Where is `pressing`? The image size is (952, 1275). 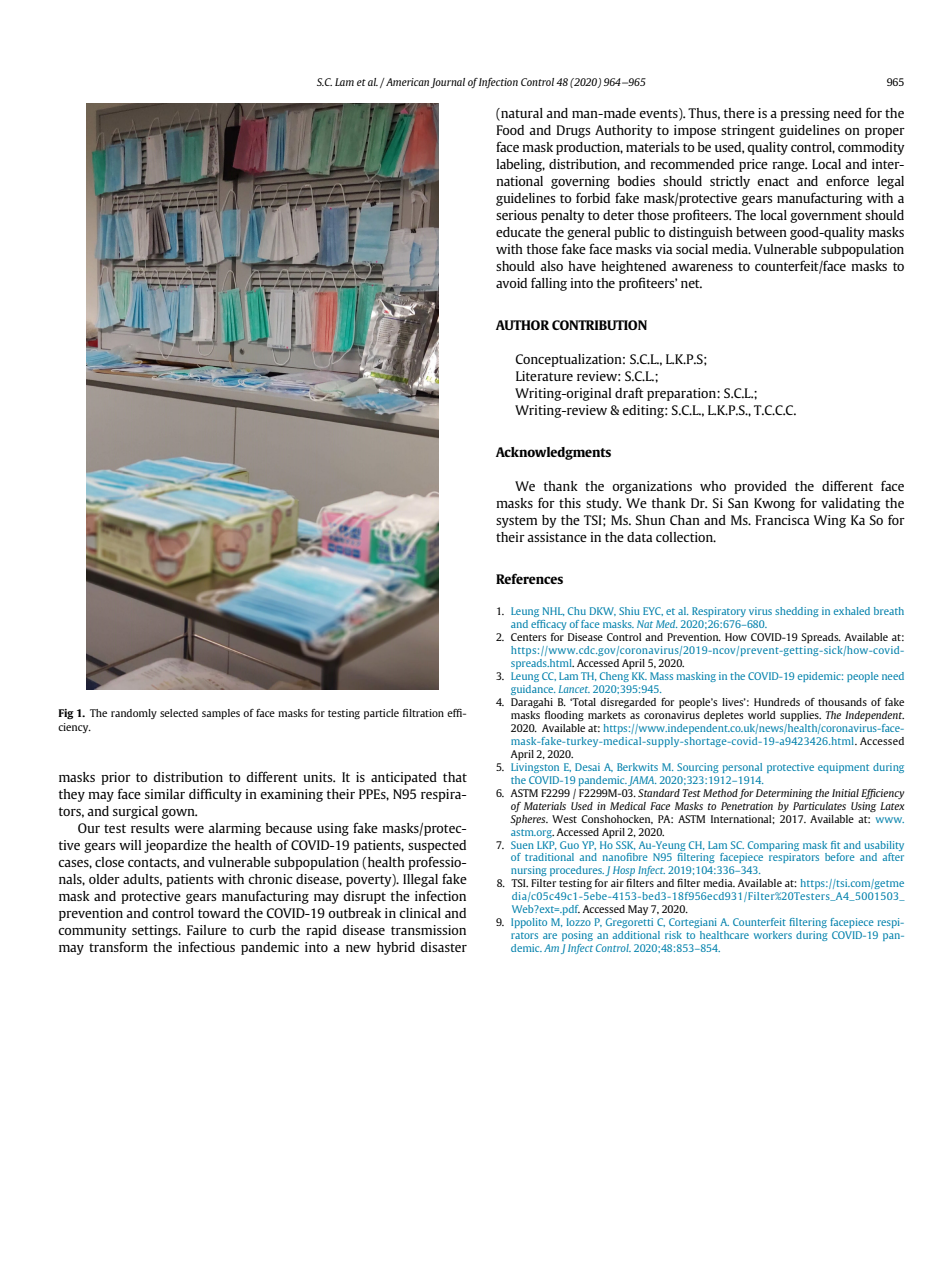
pressing is located at coordinates (805, 114).
